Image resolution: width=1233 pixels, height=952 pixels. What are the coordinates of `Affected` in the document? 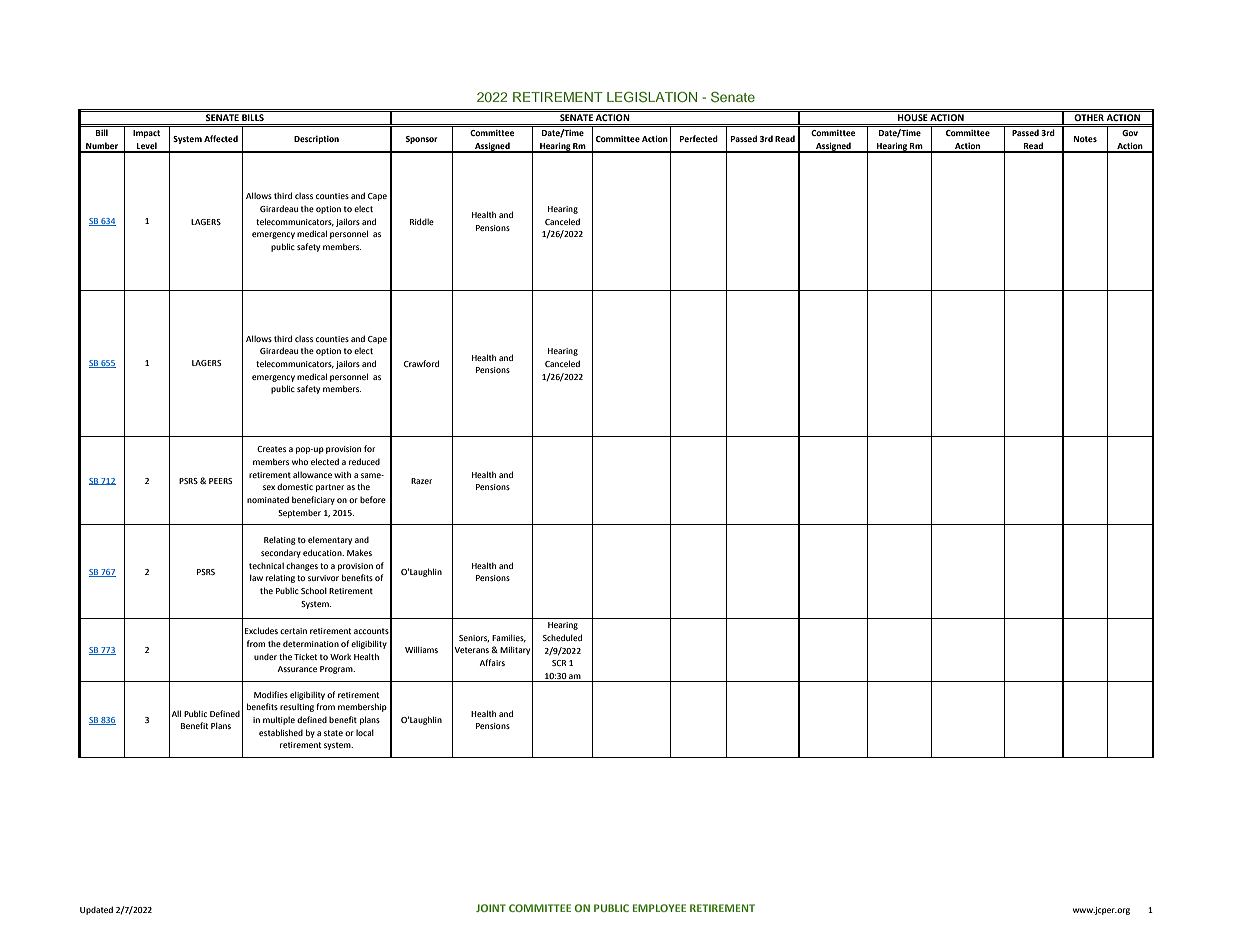 It's located at (221, 138).
